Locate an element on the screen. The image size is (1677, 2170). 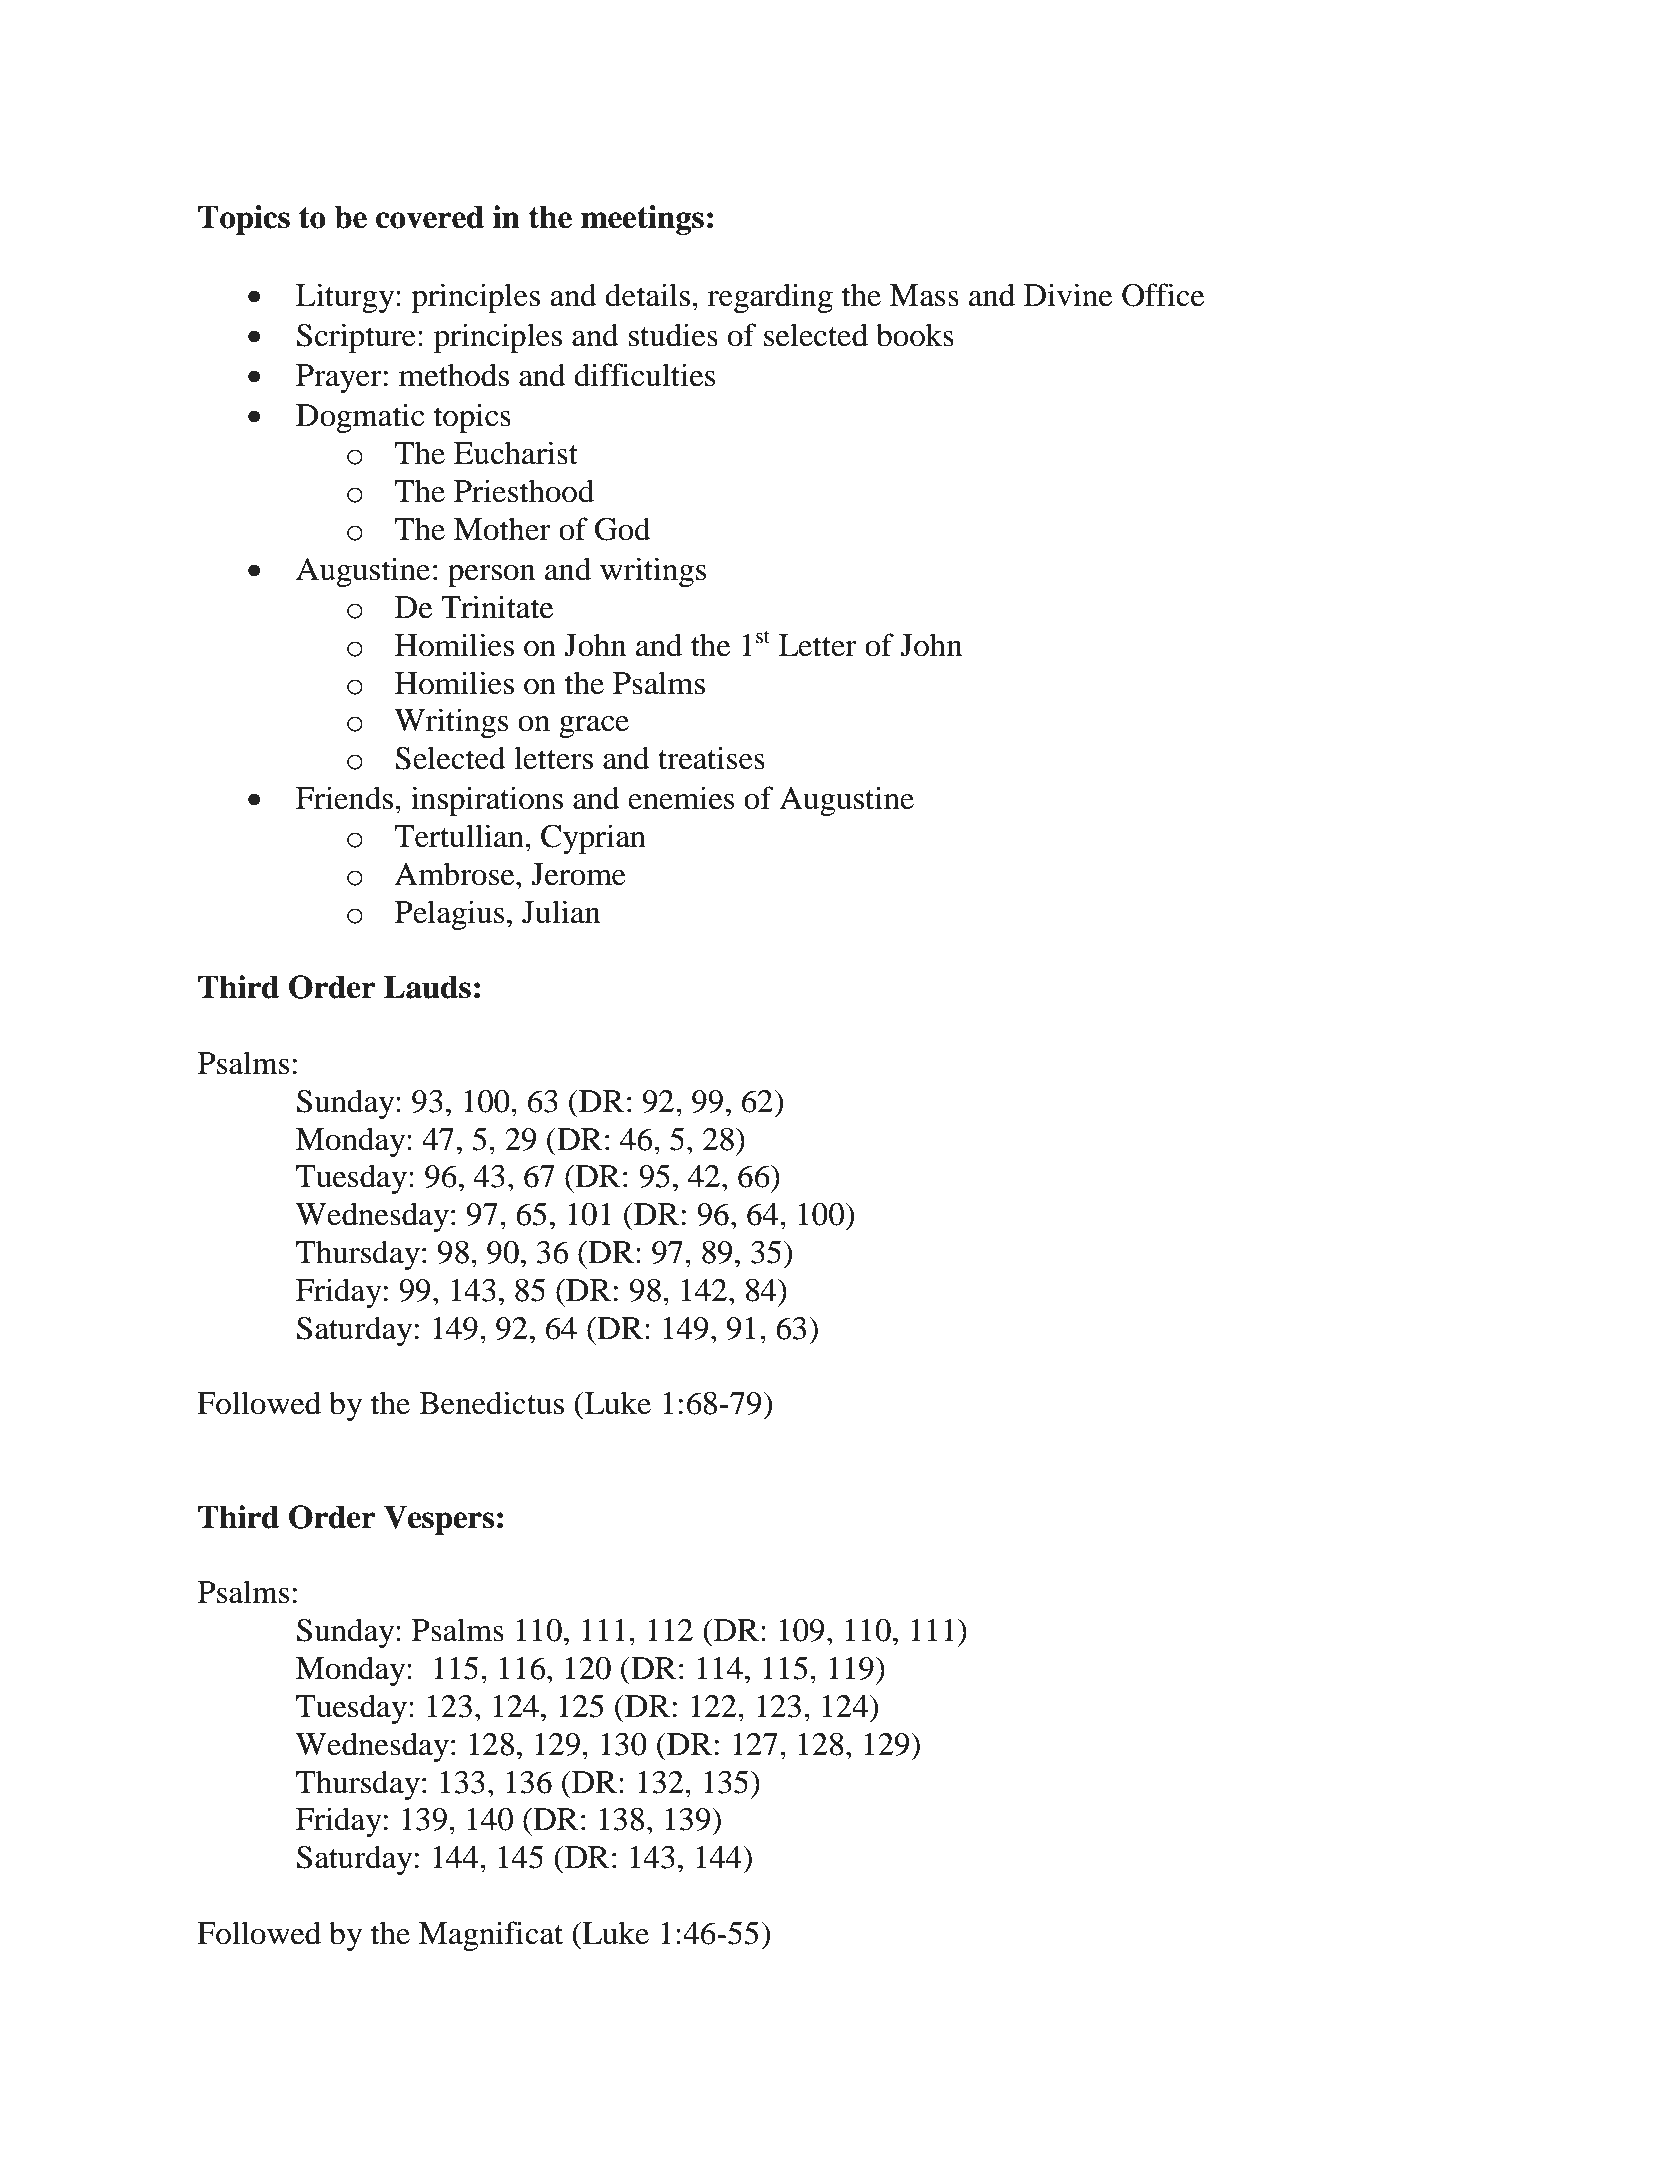
person is located at coordinates (491, 576).
